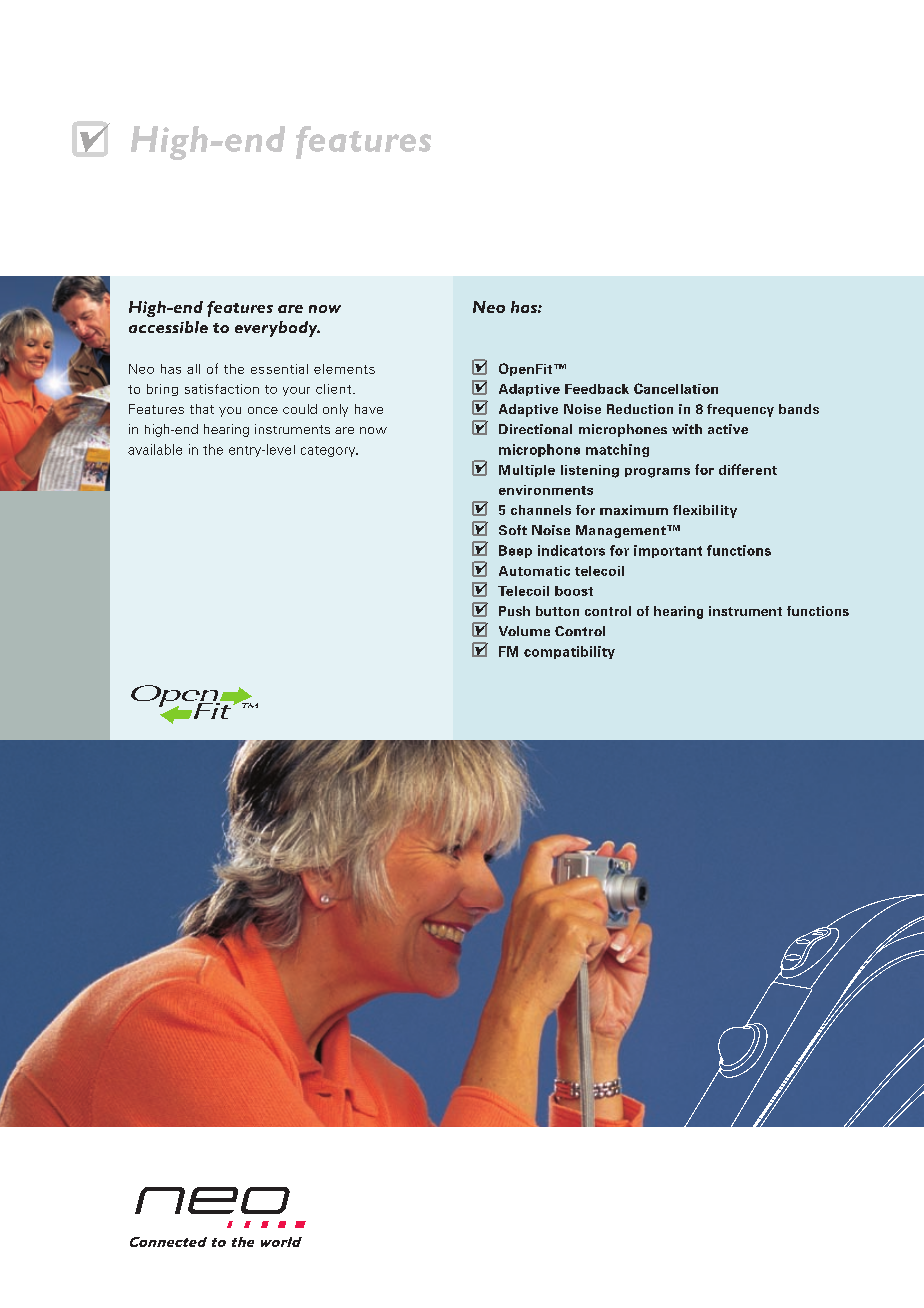  I want to click on environments, so click(546, 490).
